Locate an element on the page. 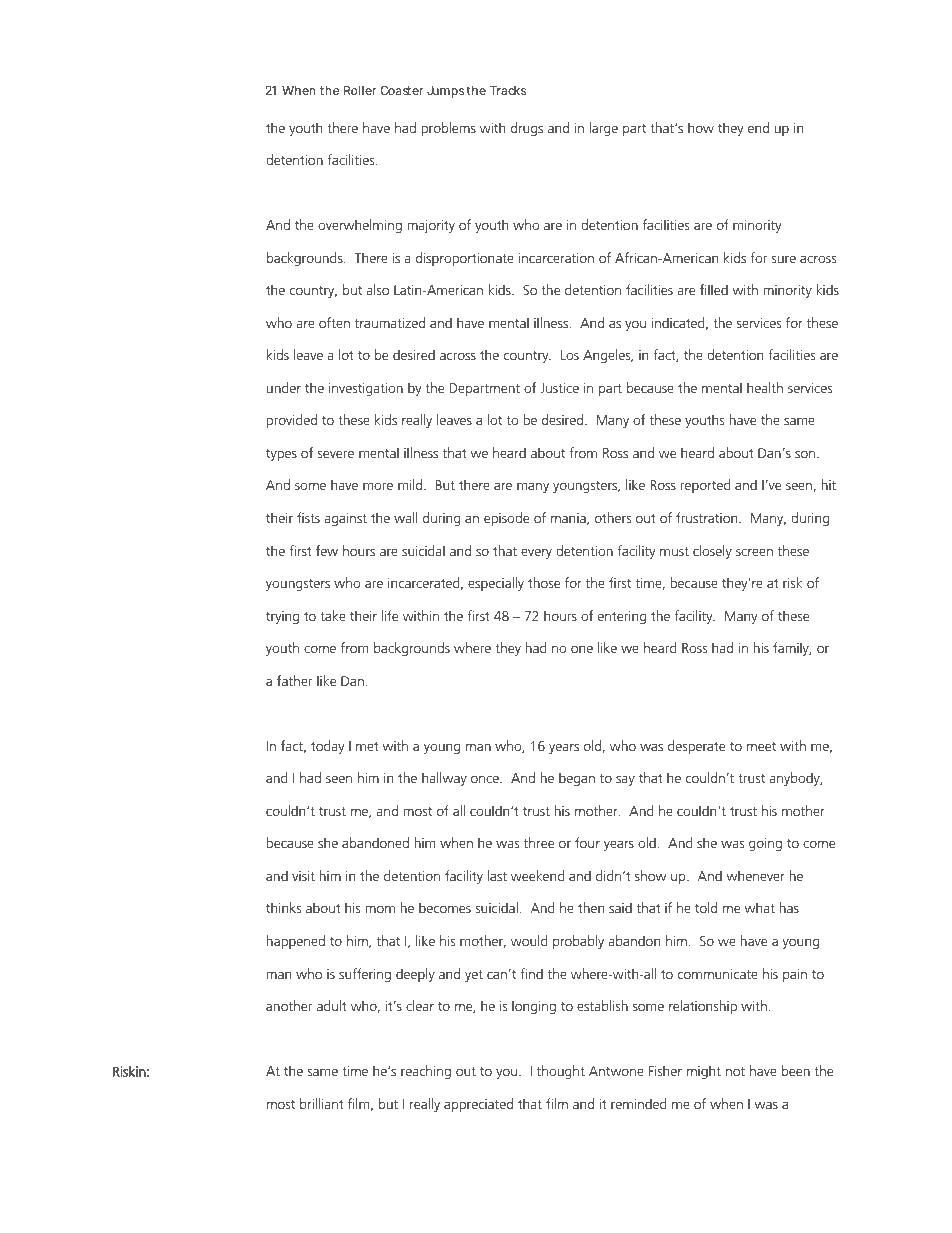 This image has width=952, height=1233. brilliant is located at coordinates (322, 1103).
